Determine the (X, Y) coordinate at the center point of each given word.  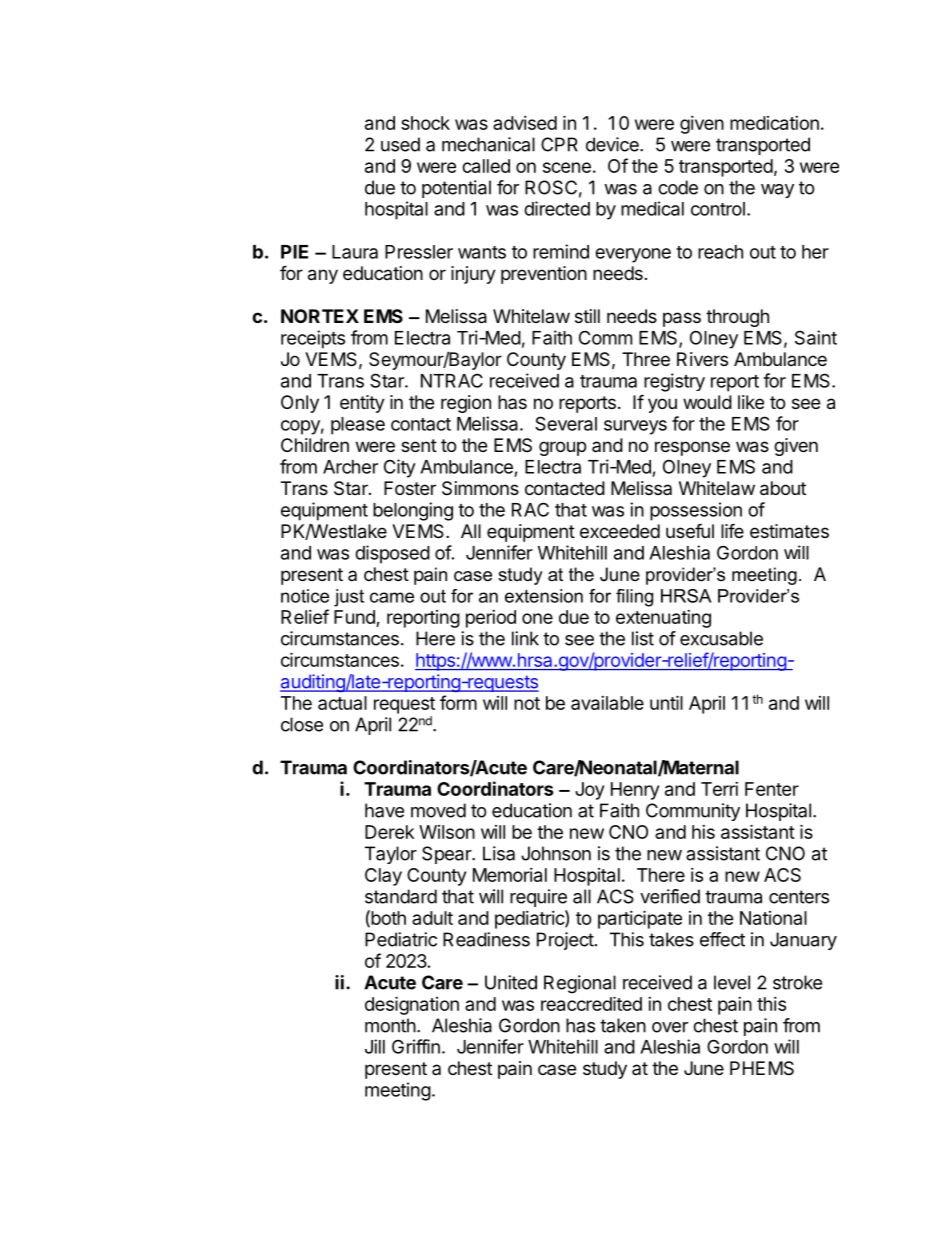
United (511, 982)
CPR (559, 144)
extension (544, 596)
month (390, 1025)
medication (774, 123)
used (400, 144)
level (732, 982)
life (732, 530)
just (349, 598)
